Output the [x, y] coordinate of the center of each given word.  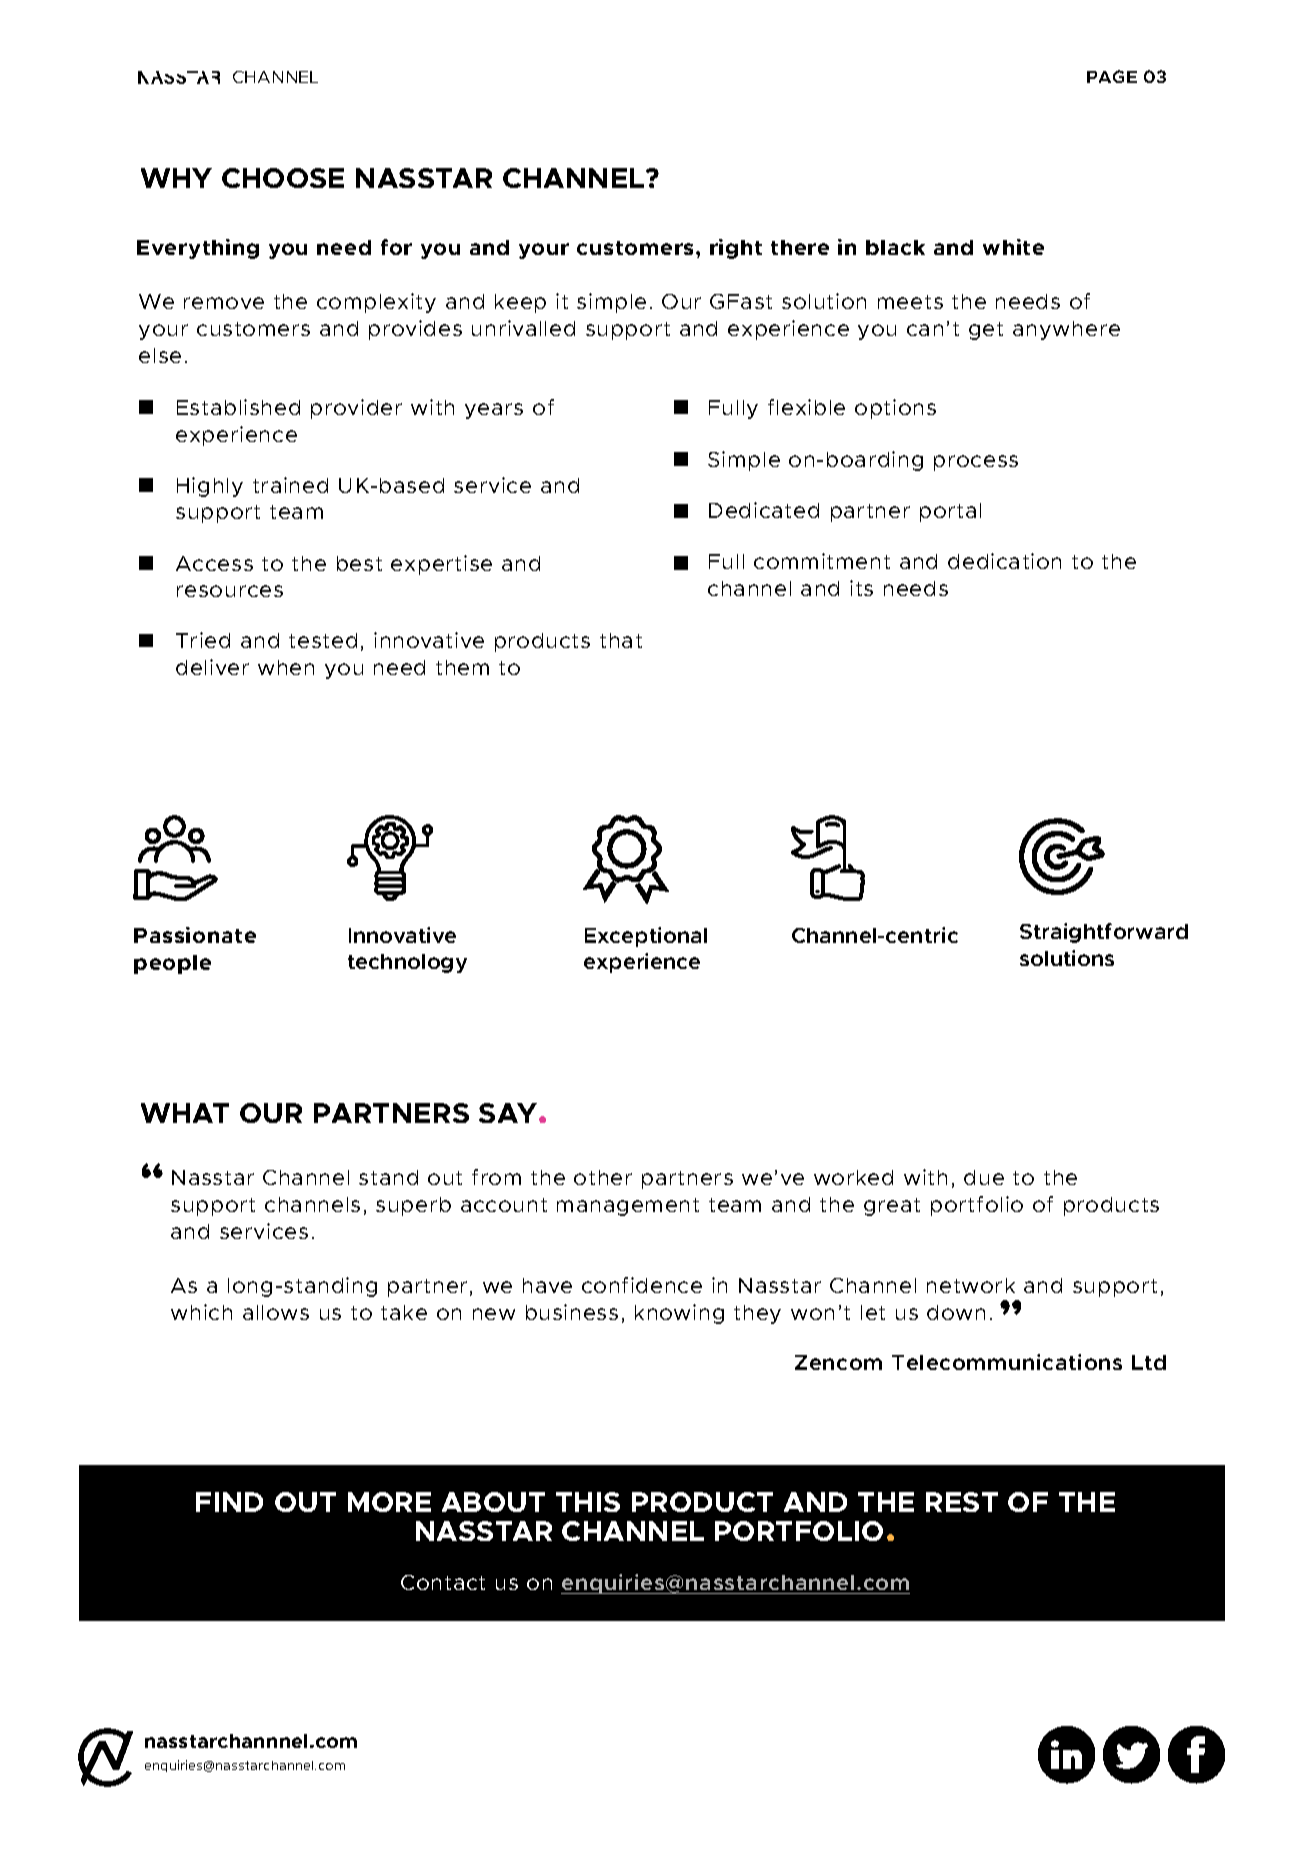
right [736, 249]
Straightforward [1104, 933]
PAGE [1112, 76]
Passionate [195, 935]
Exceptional [646, 937]
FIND [229, 1502]
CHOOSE [283, 178]
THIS [588, 1502]
